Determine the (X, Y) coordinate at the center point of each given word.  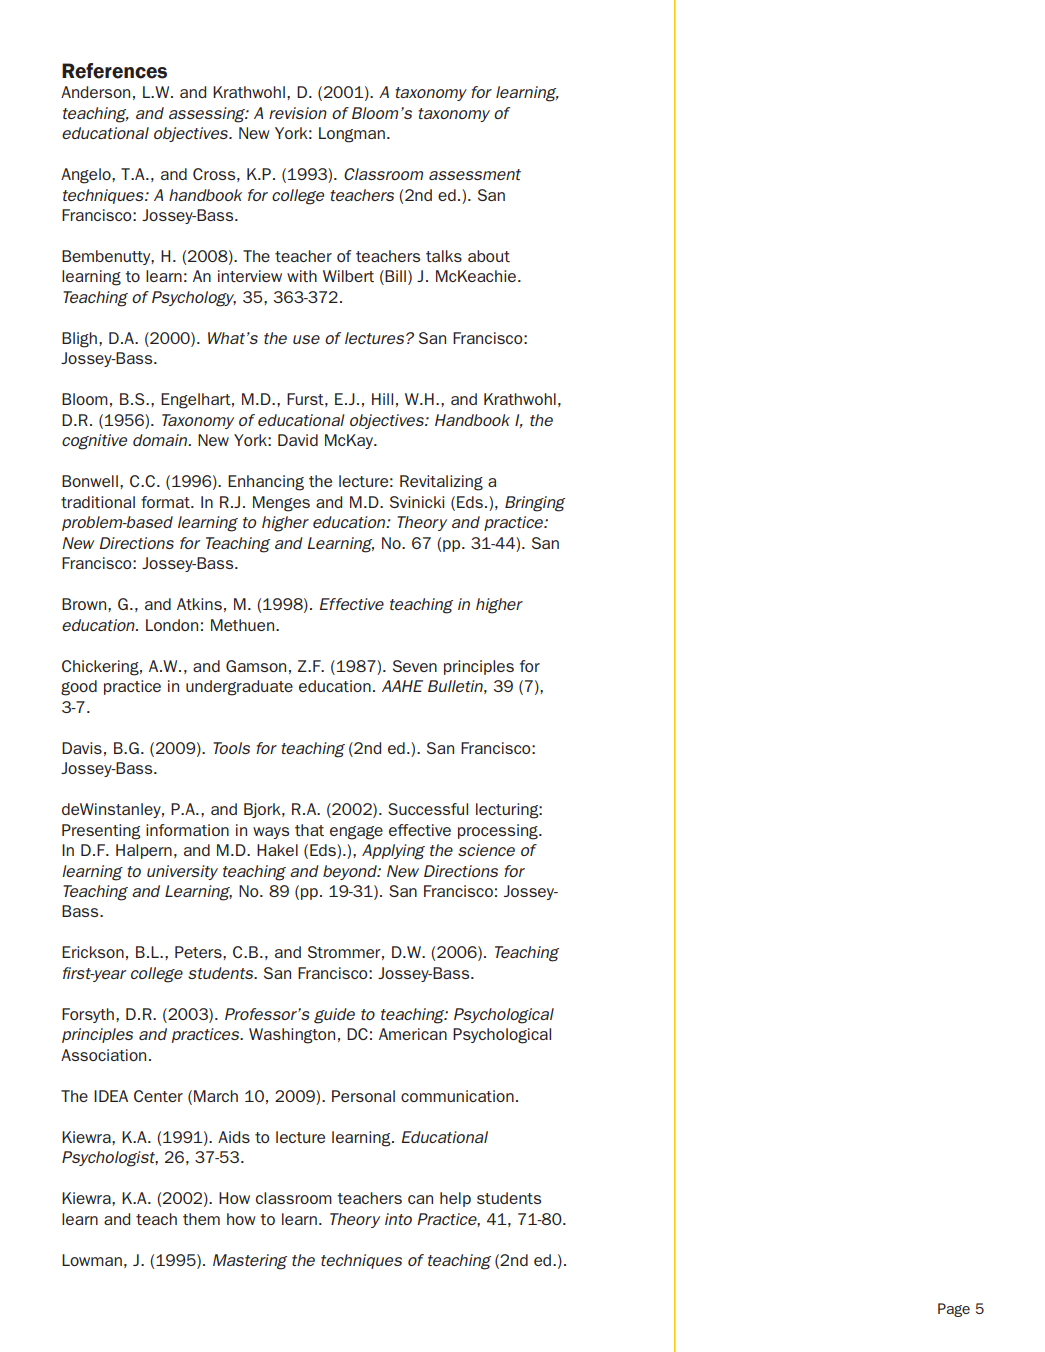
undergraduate (239, 688)
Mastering (250, 1262)
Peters (199, 952)
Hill (382, 399)
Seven (415, 666)
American (413, 1034)
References (114, 71)
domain (161, 440)
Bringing (535, 504)
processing (499, 832)
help (455, 1199)
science (486, 850)
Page (954, 1310)
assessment (475, 174)
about (489, 256)
